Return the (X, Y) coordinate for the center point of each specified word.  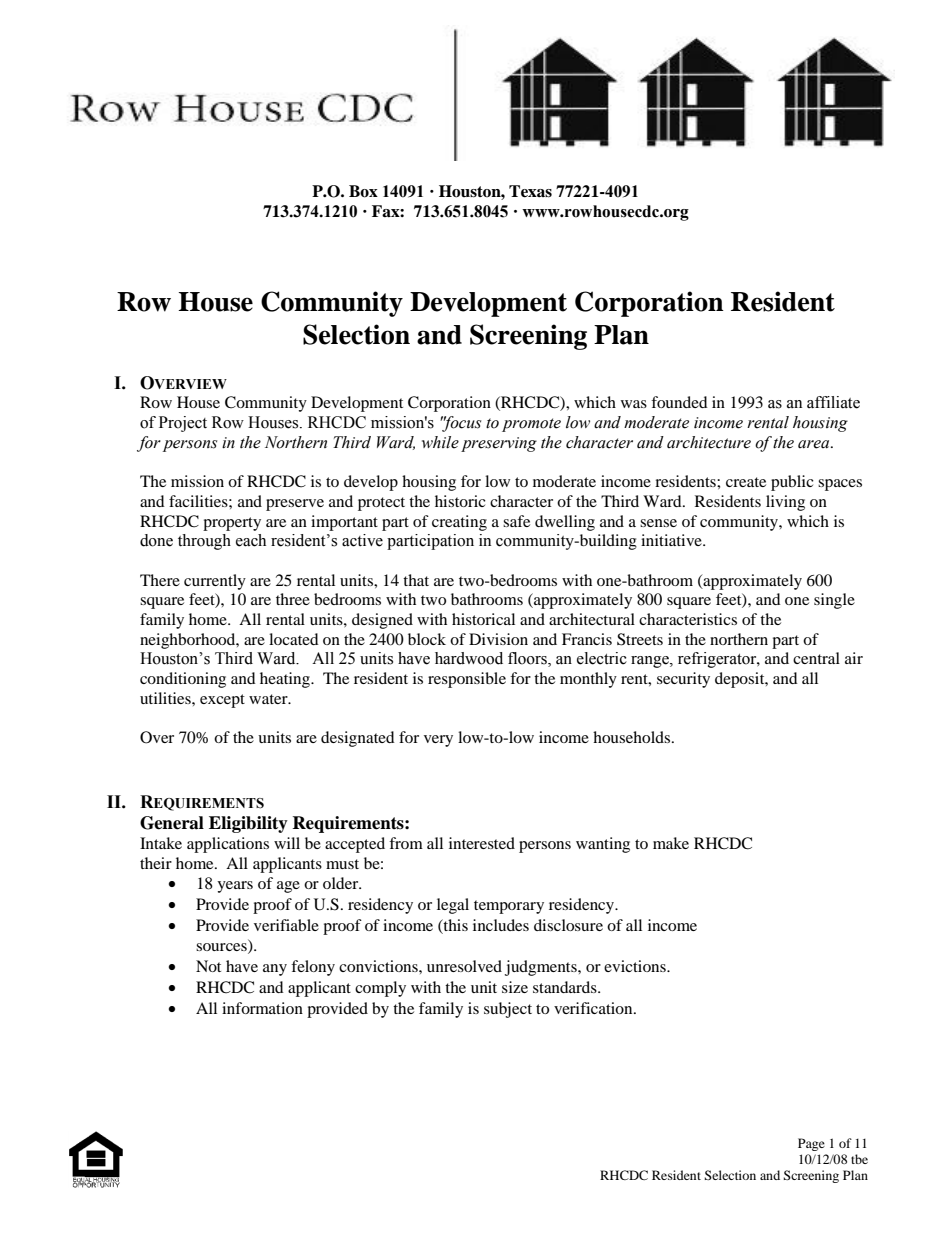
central (816, 658)
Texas (530, 191)
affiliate (833, 402)
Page (811, 1144)
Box (363, 191)
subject (508, 1010)
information (262, 1008)
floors (528, 659)
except (222, 701)
